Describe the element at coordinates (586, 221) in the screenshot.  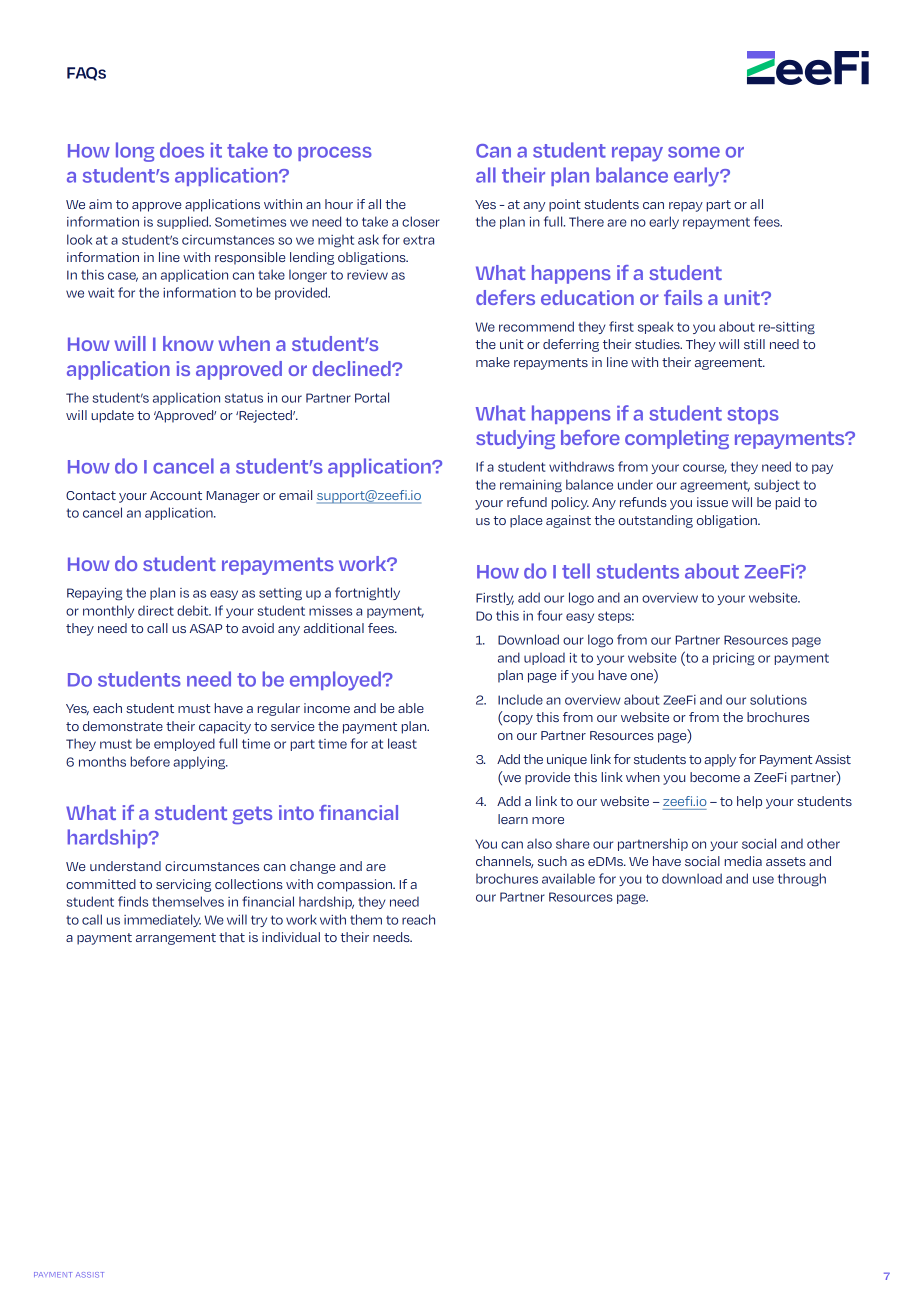
I see `There` at that location.
